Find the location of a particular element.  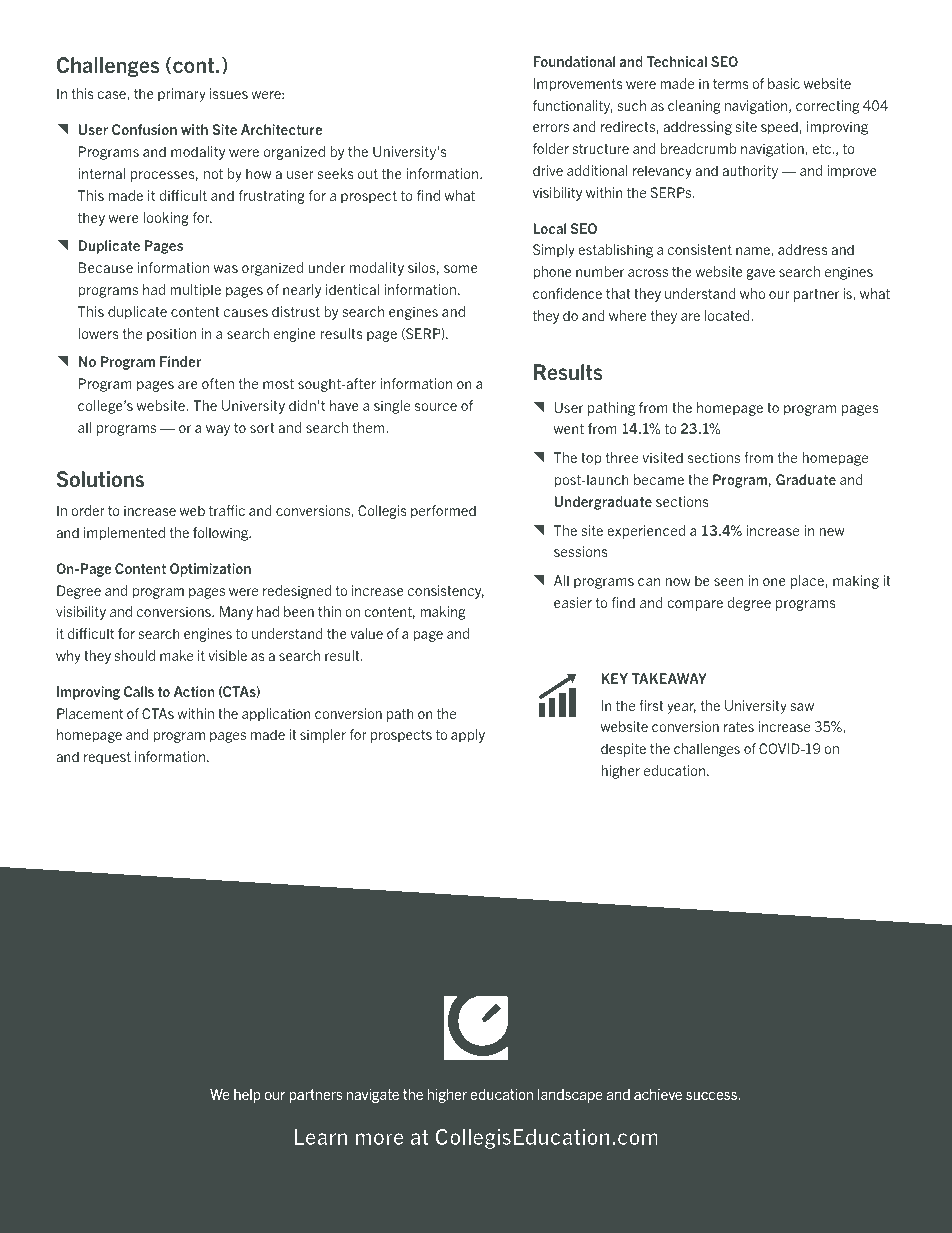

apply is located at coordinates (468, 736).
